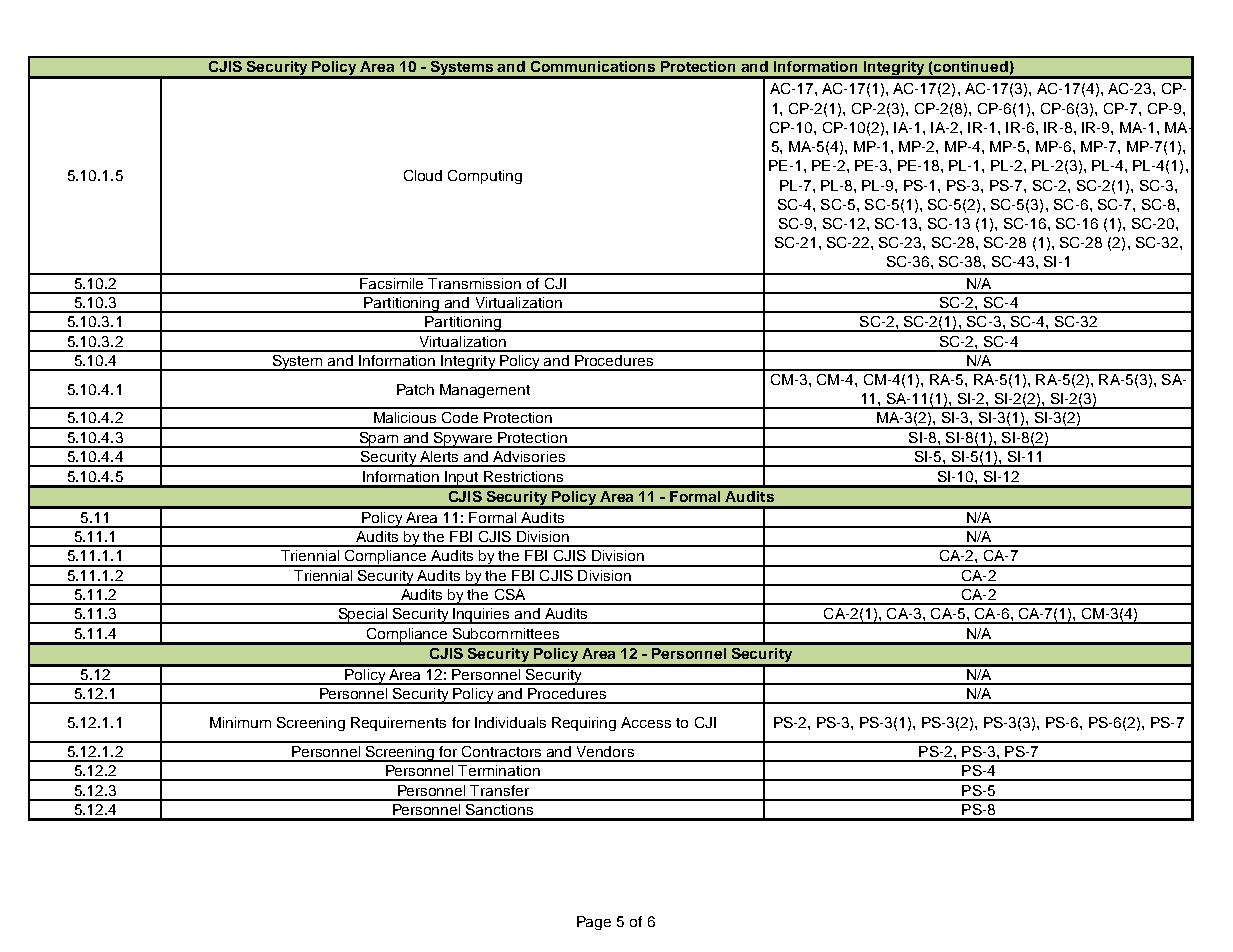 This screenshot has height=952, width=1233. I want to click on Inquiries, so click(482, 616).
